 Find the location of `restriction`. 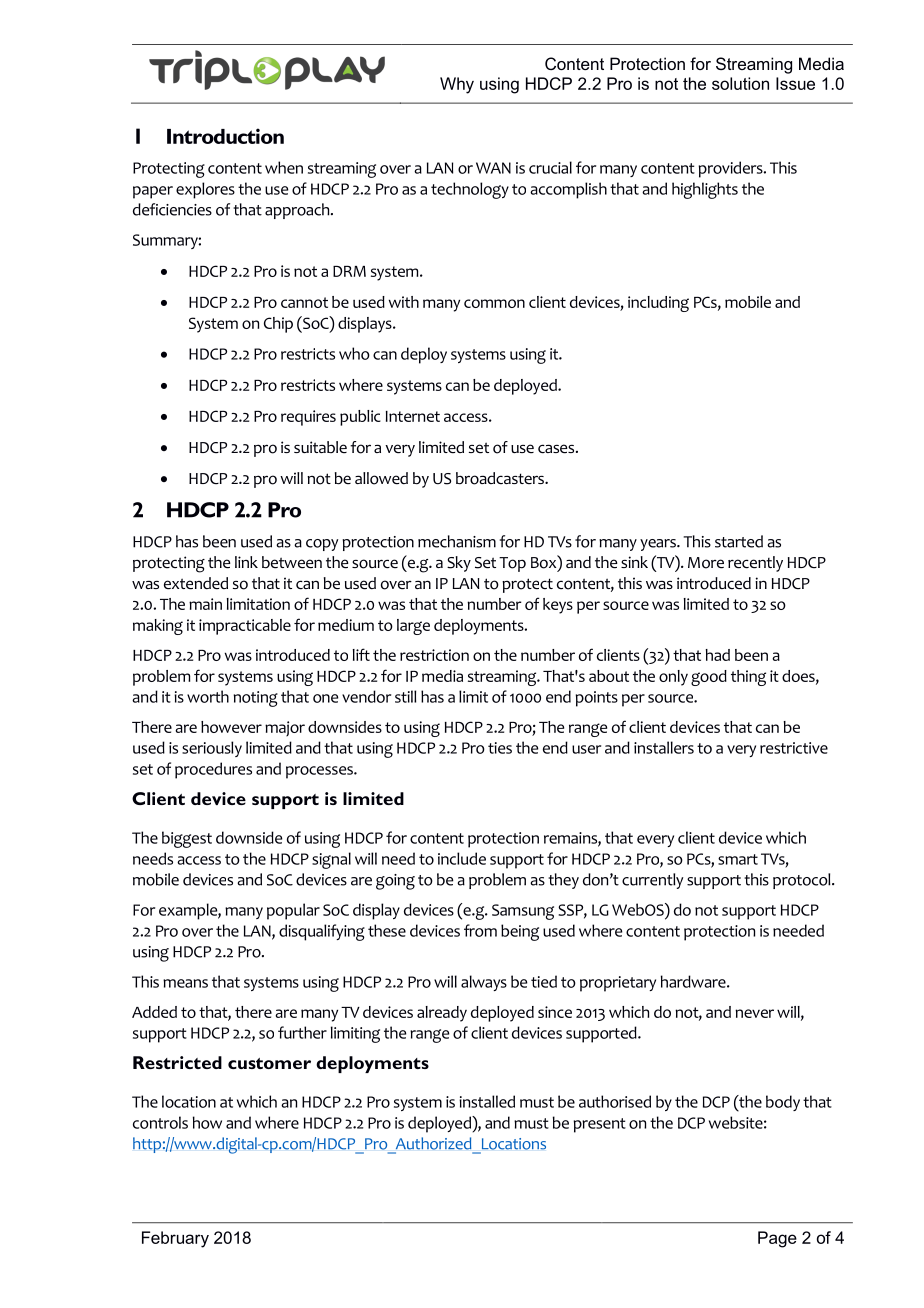

restriction is located at coordinates (434, 655).
